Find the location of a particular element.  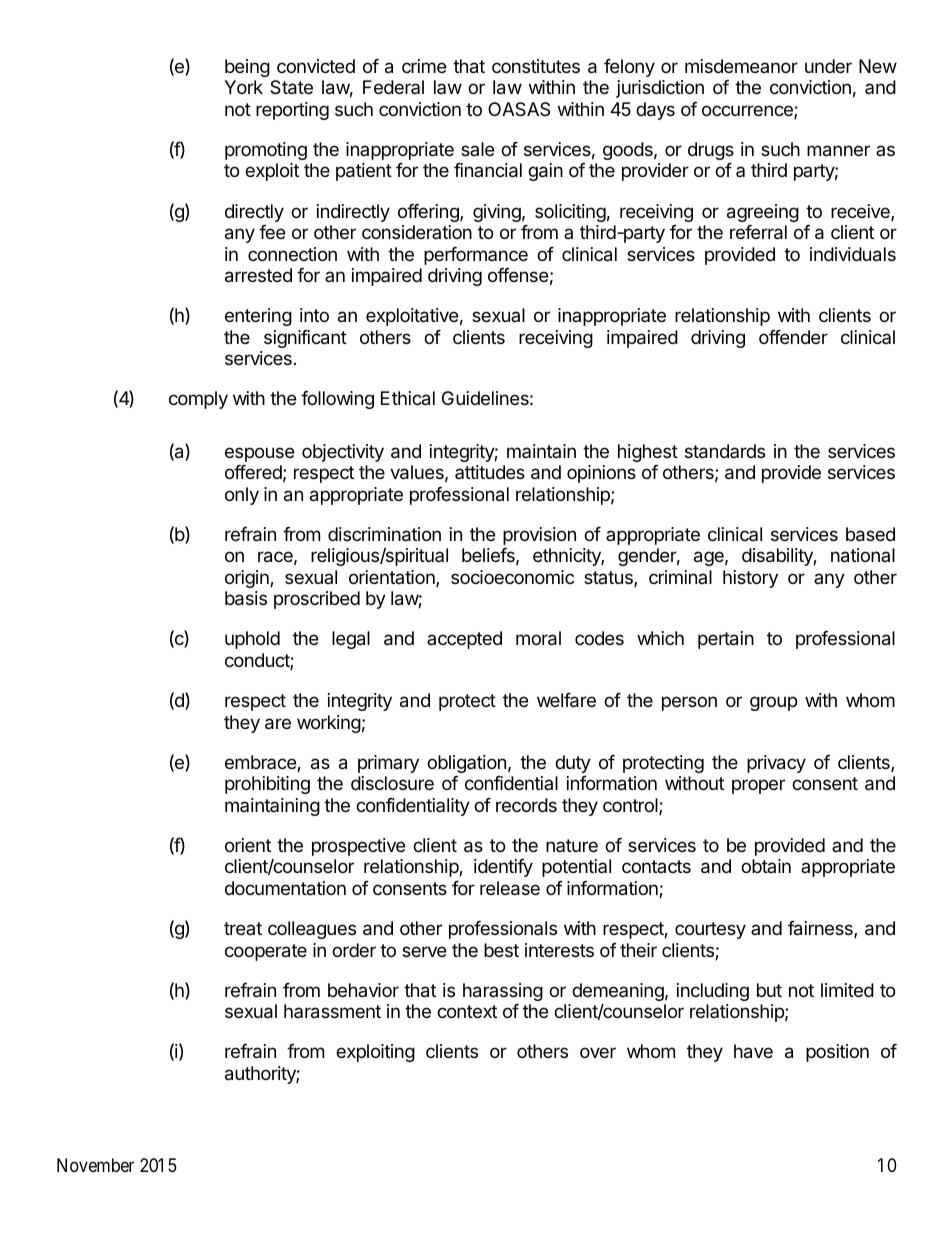

November is located at coordinates (95, 1165).
